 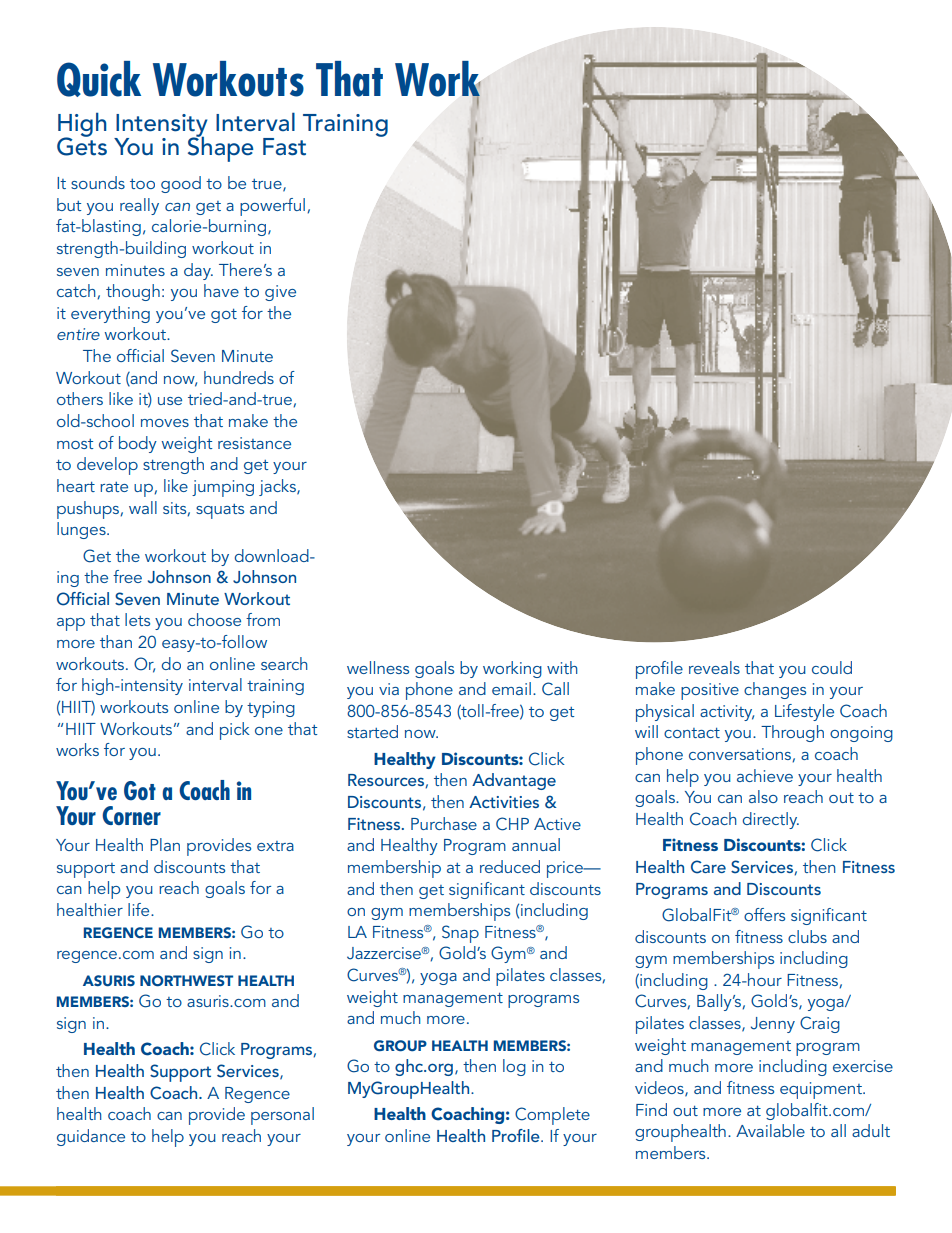 I want to click on powerful, so click(x=272, y=207).
